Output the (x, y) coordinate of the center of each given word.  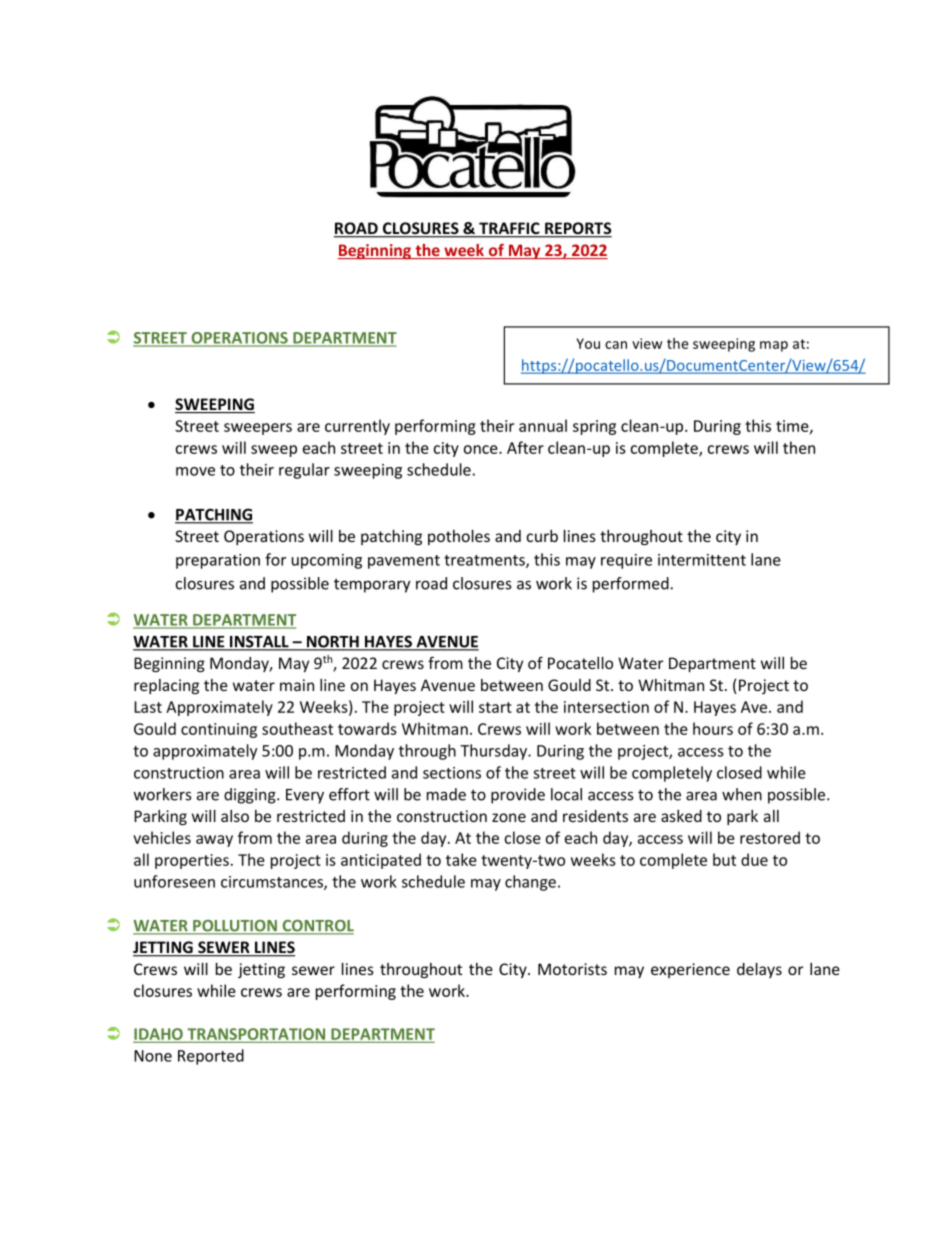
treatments (485, 561)
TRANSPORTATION (256, 1035)
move (195, 471)
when (742, 794)
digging (251, 796)
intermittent (702, 560)
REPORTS (577, 229)
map (774, 346)
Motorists (572, 969)
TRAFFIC (509, 229)
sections (452, 773)
